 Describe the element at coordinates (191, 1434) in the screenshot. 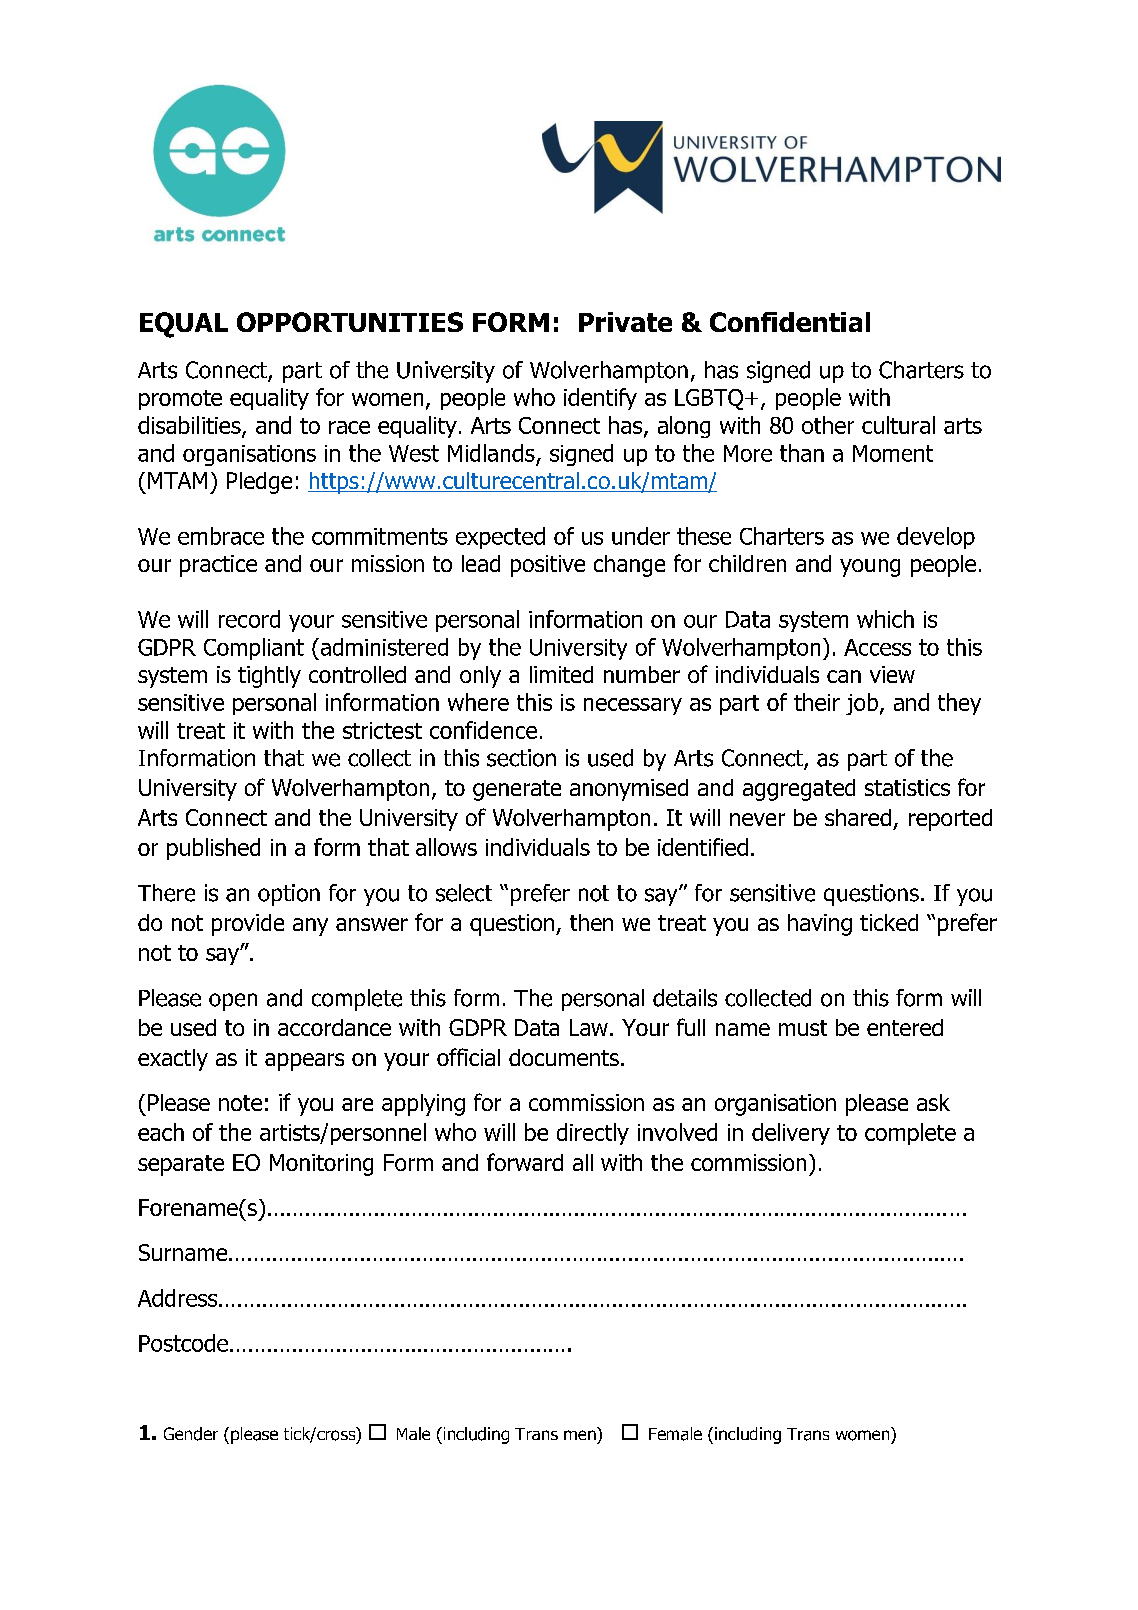

I see `Gender` at that location.
